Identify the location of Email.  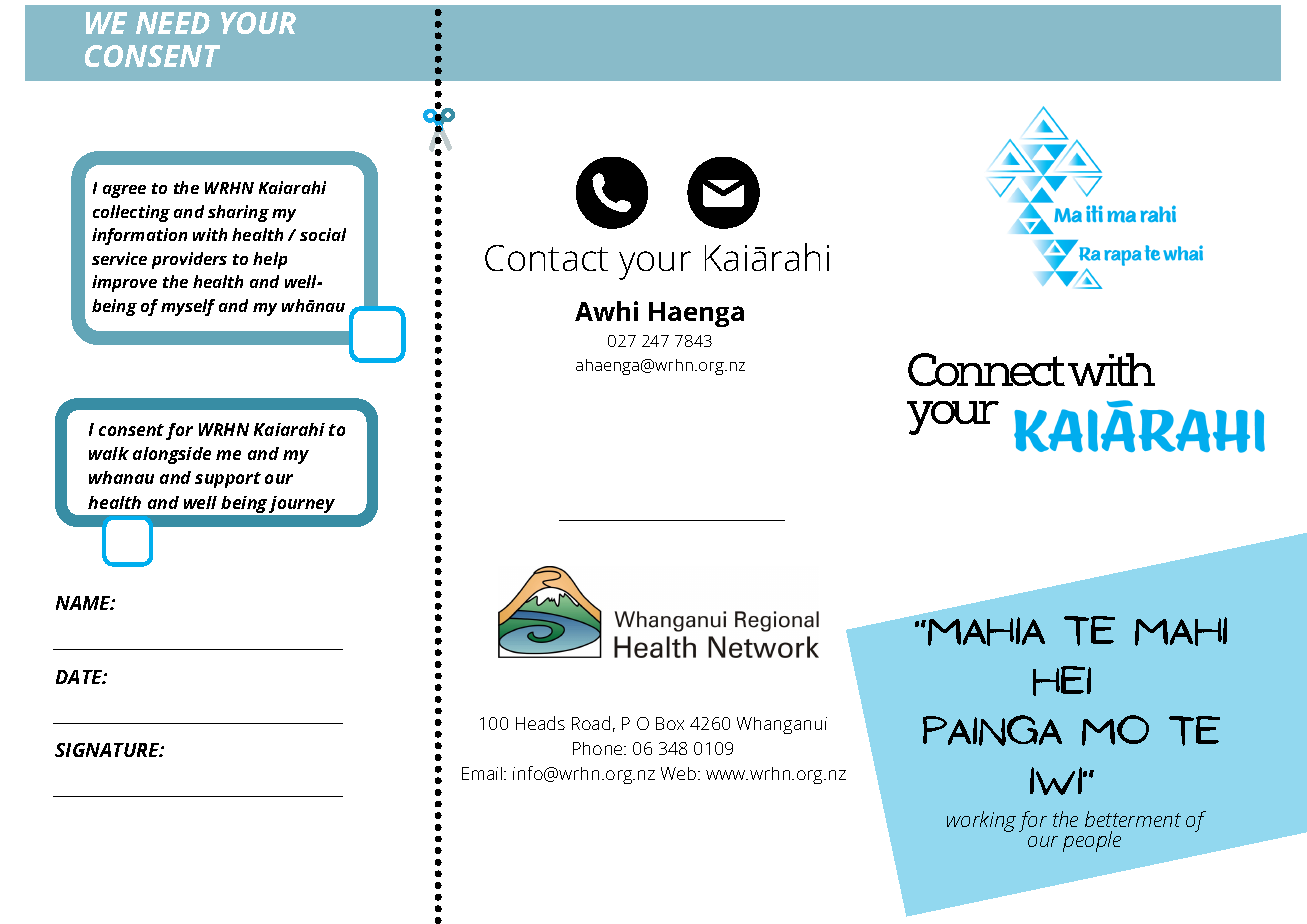
(483, 773).
